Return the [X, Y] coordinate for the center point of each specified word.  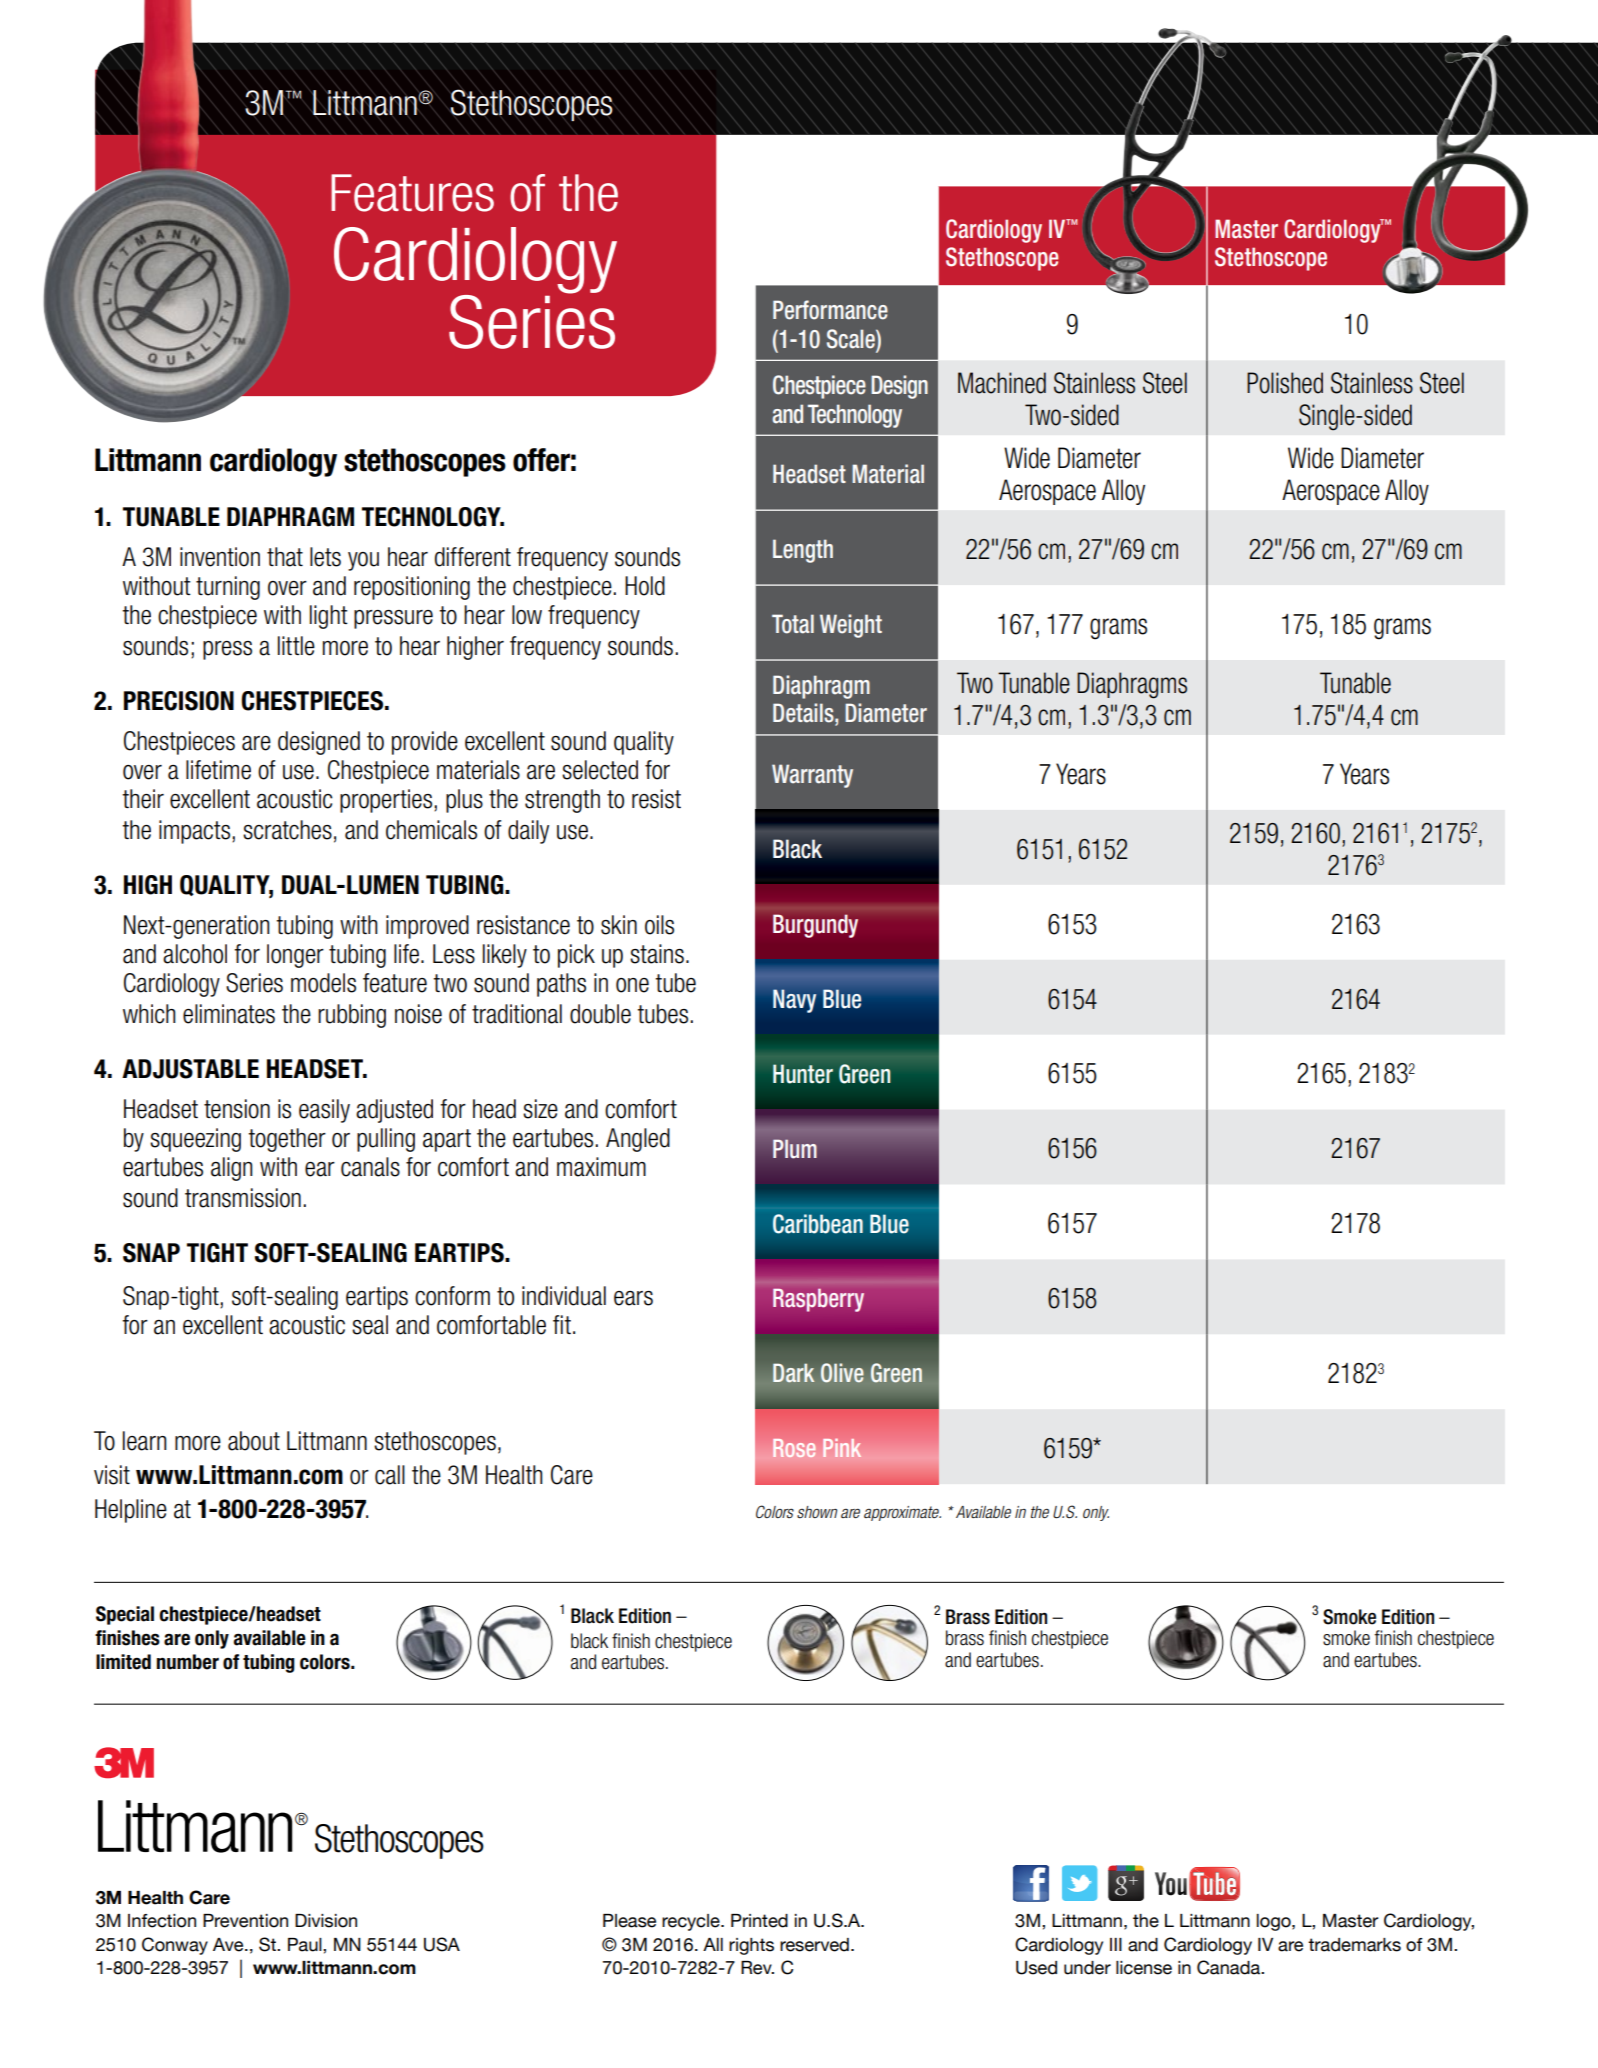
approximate [902, 1513]
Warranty [812, 776]
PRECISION [179, 701]
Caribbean [818, 1224]
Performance [830, 310]
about [254, 1441]
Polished [1285, 383]
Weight [851, 626]
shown [817, 1512]
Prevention [245, 1921]
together [287, 1140]
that [285, 557]
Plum [795, 1148]
